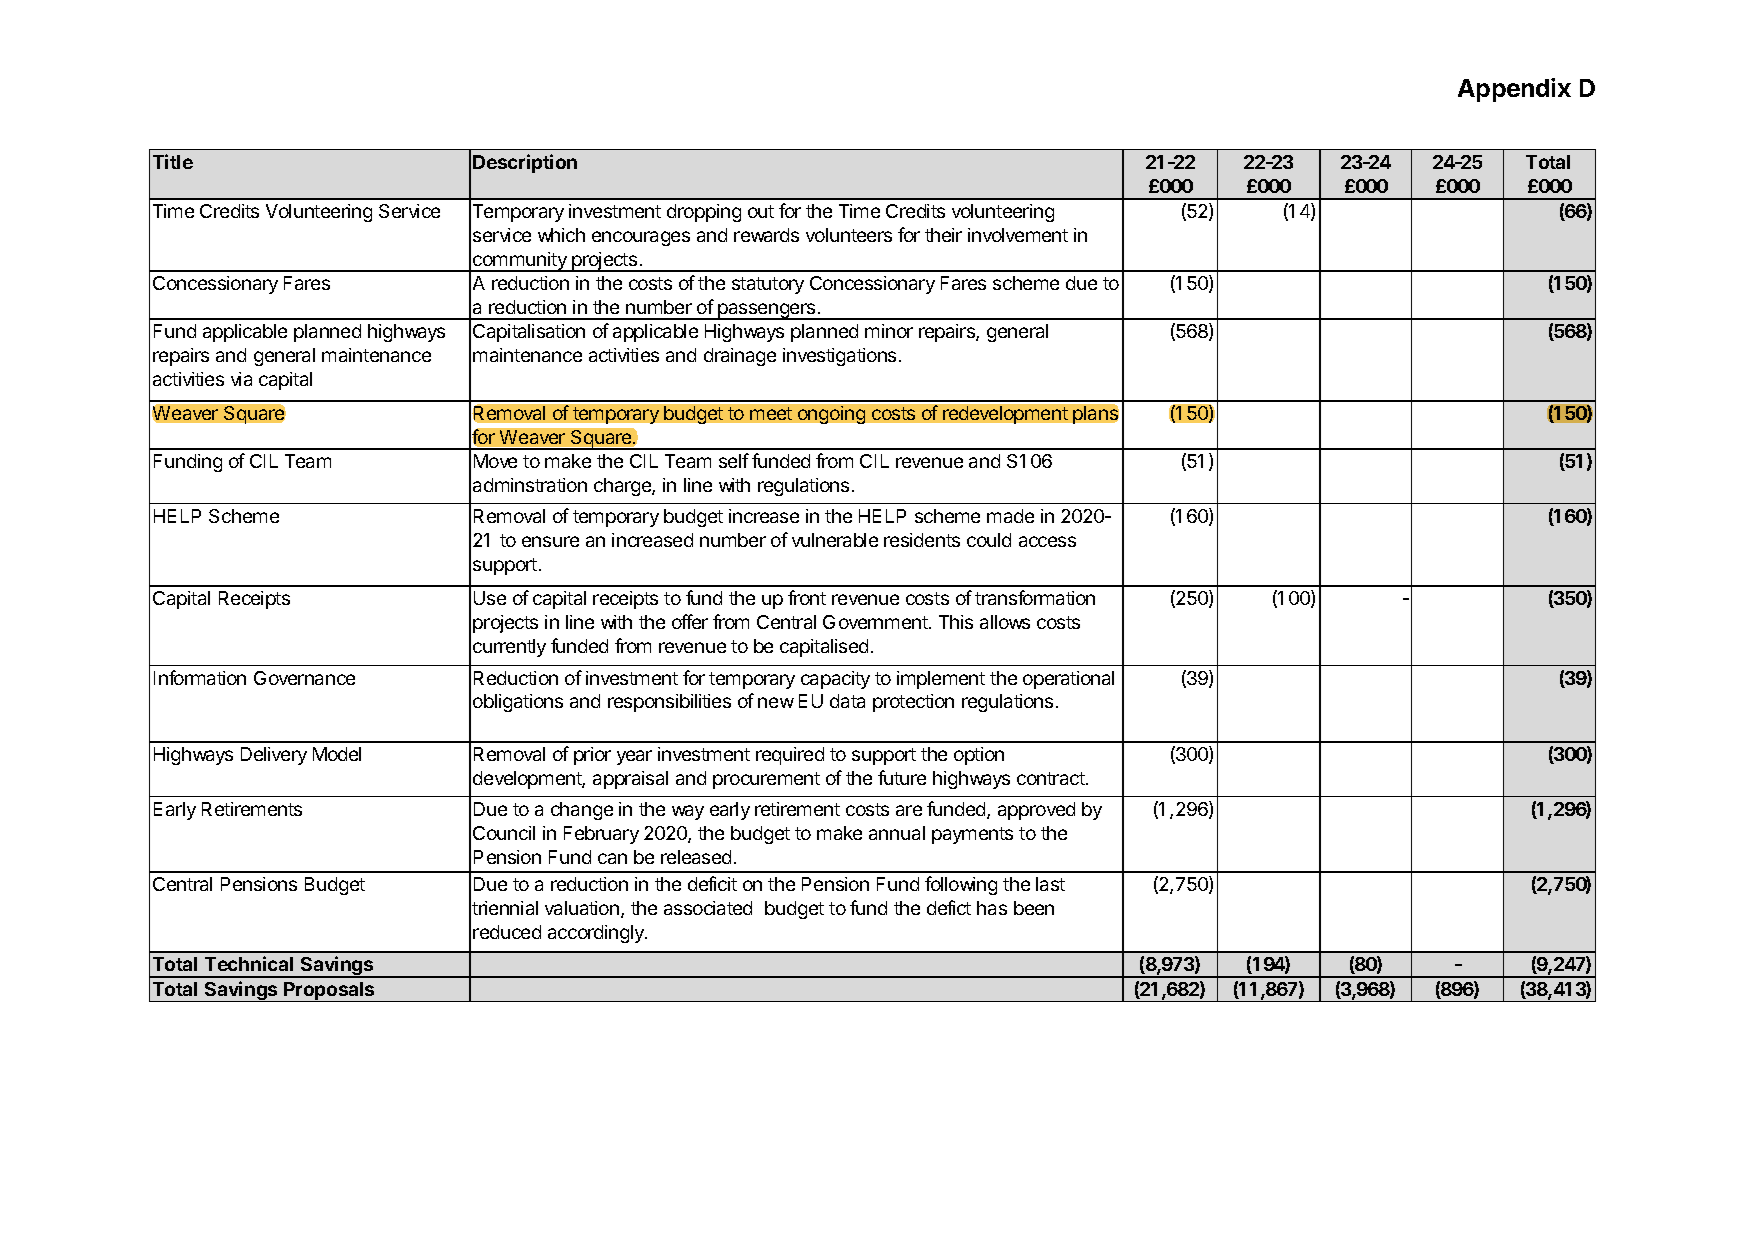 The width and height of the screenshot is (1745, 1234). What do you see at coordinates (1034, 908) in the screenshot?
I see `been` at bounding box center [1034, 908].
